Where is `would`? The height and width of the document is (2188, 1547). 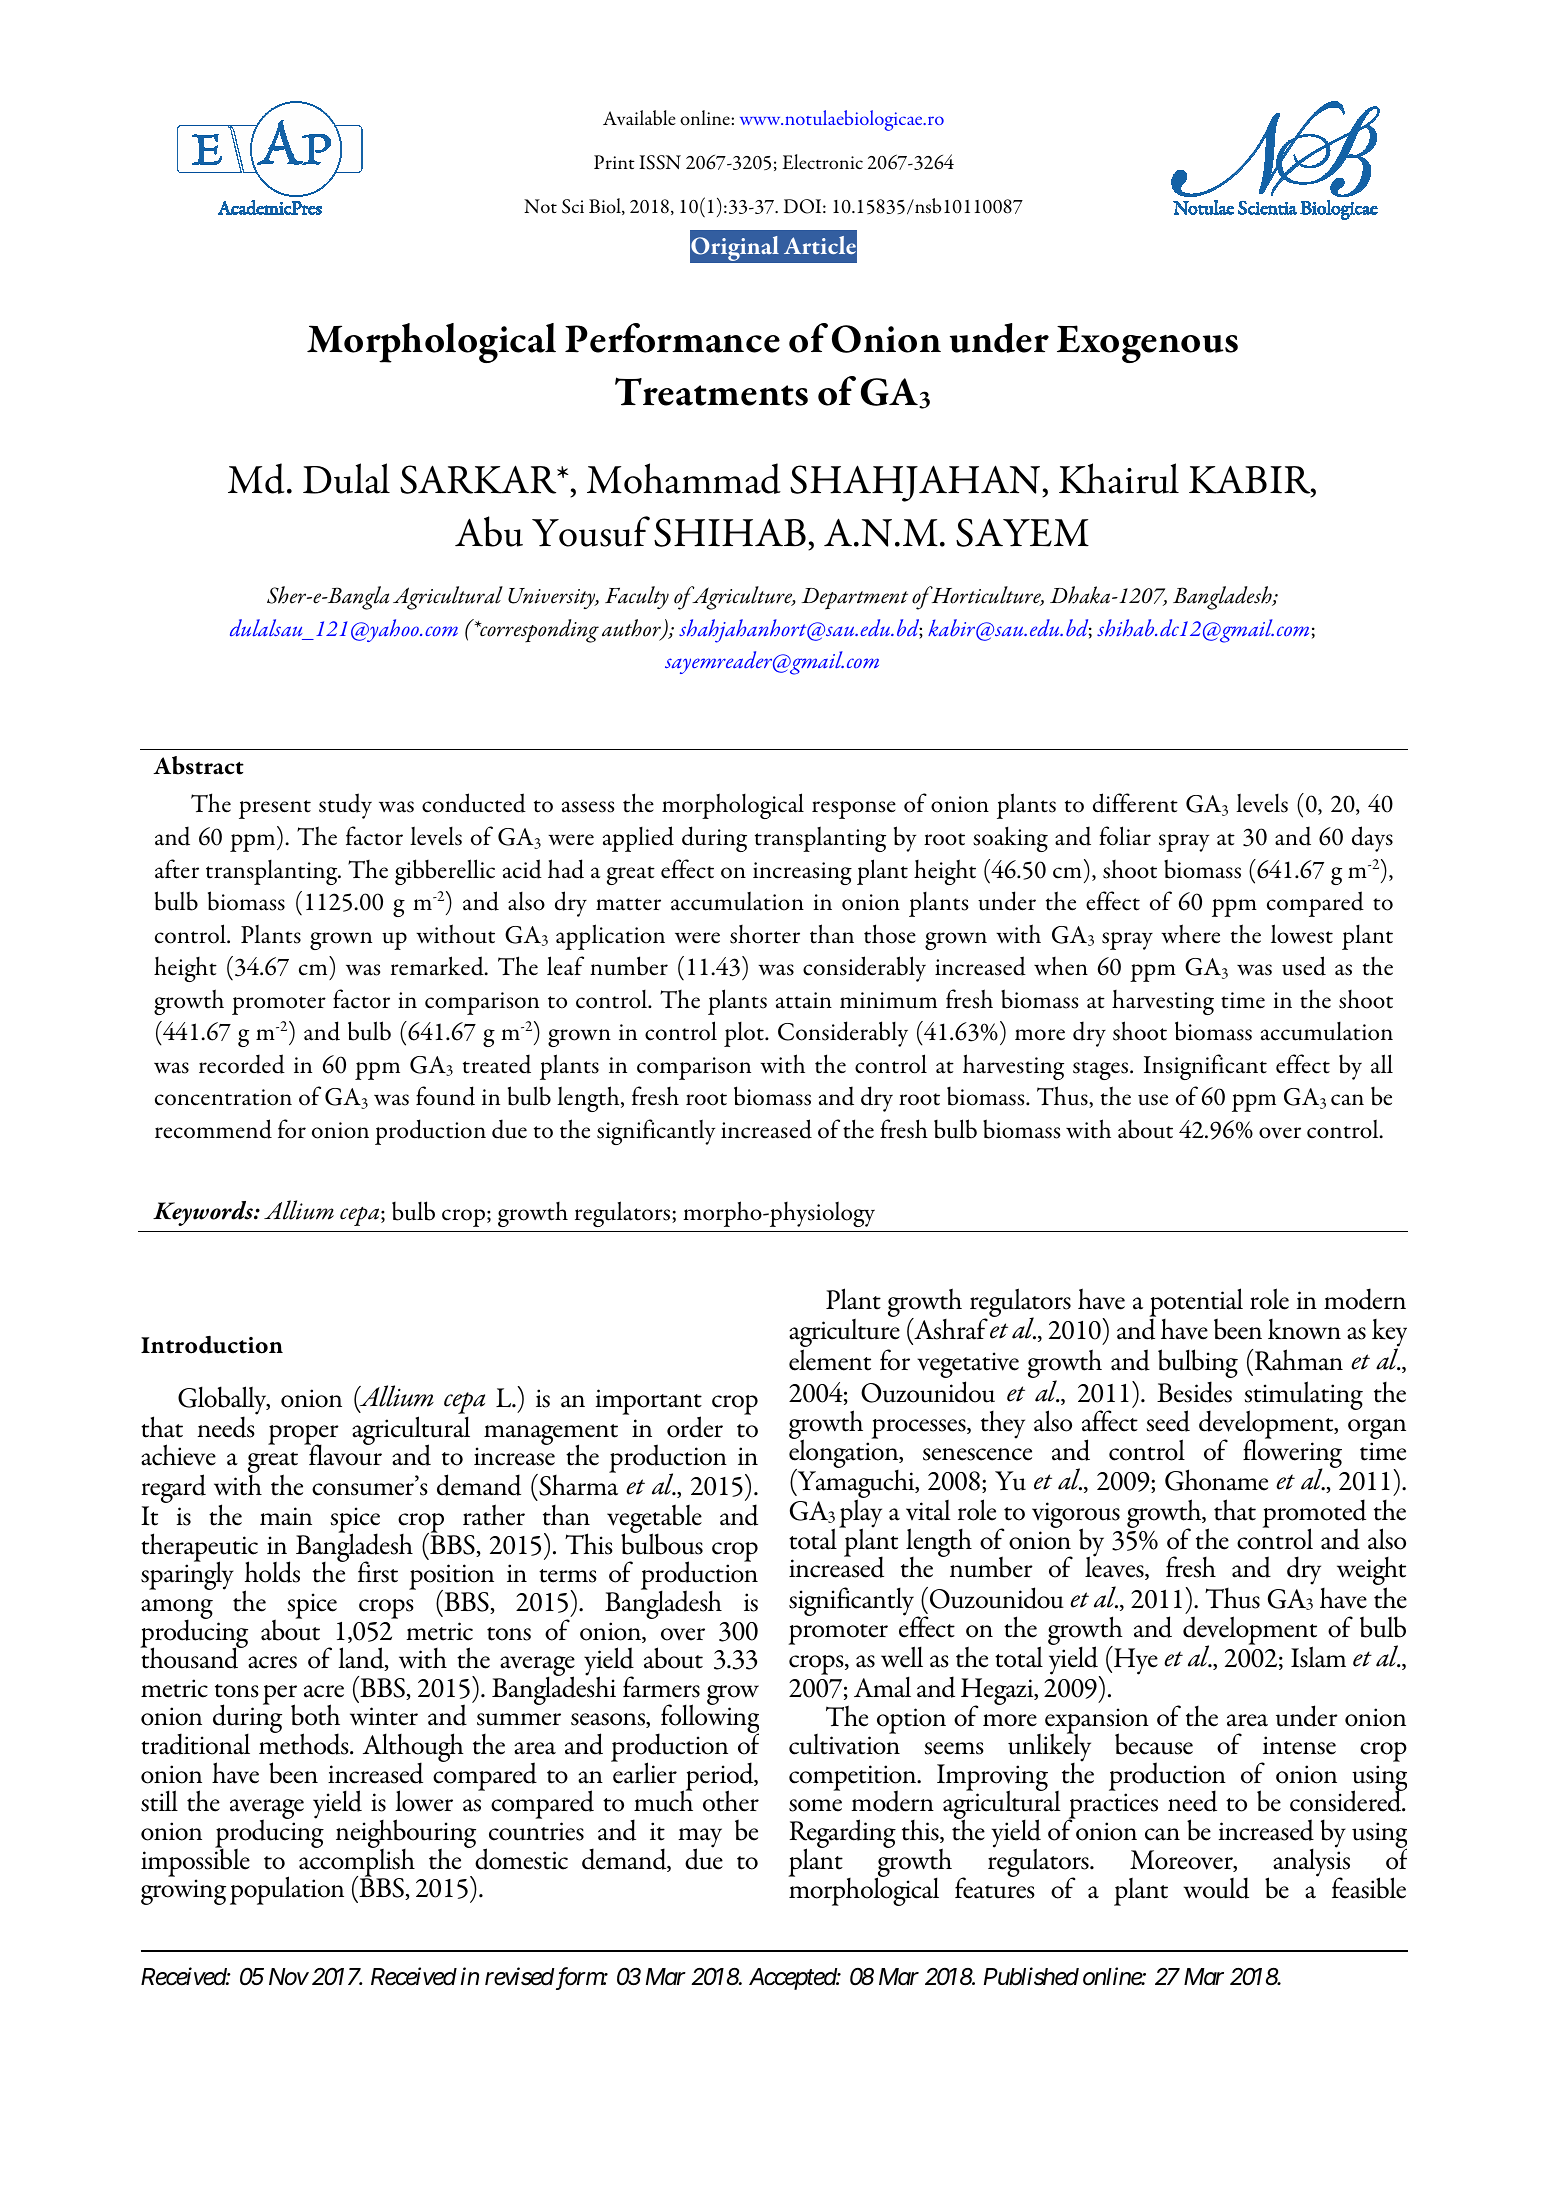 would is located at coordinates (1216, 1888).
